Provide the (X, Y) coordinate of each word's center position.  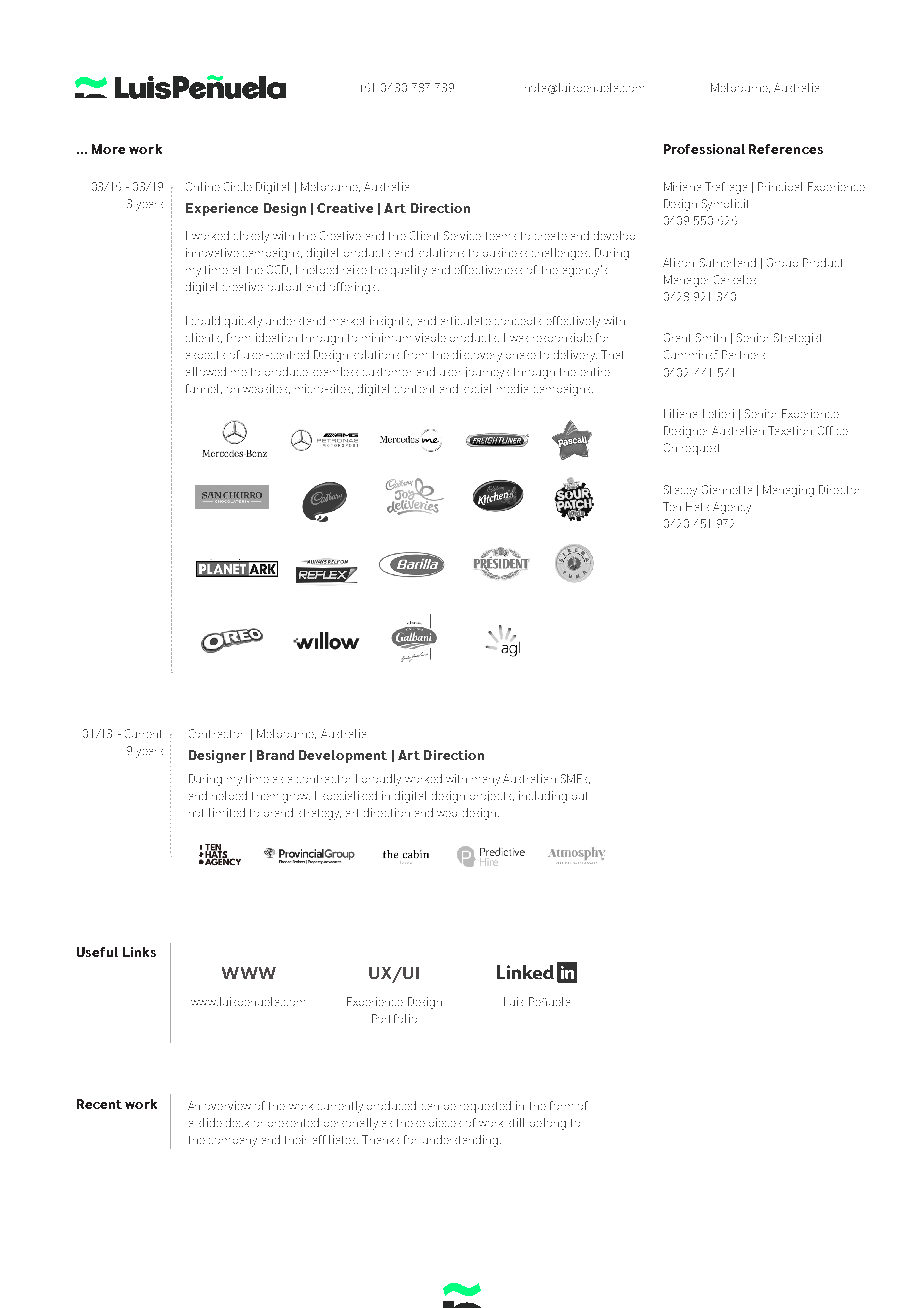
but (579, 796)
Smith (711, 337)
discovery (477, 356)
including (543, 797)
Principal (780, 186)
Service (462, 235)
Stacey (680, 491)
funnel (204, 389)
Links (139, 952)
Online (203, 186)
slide (210, 1122)
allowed (206, 371)
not (196, 813)
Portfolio (394, 1018)
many (486, 781)
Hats (697, 506)
